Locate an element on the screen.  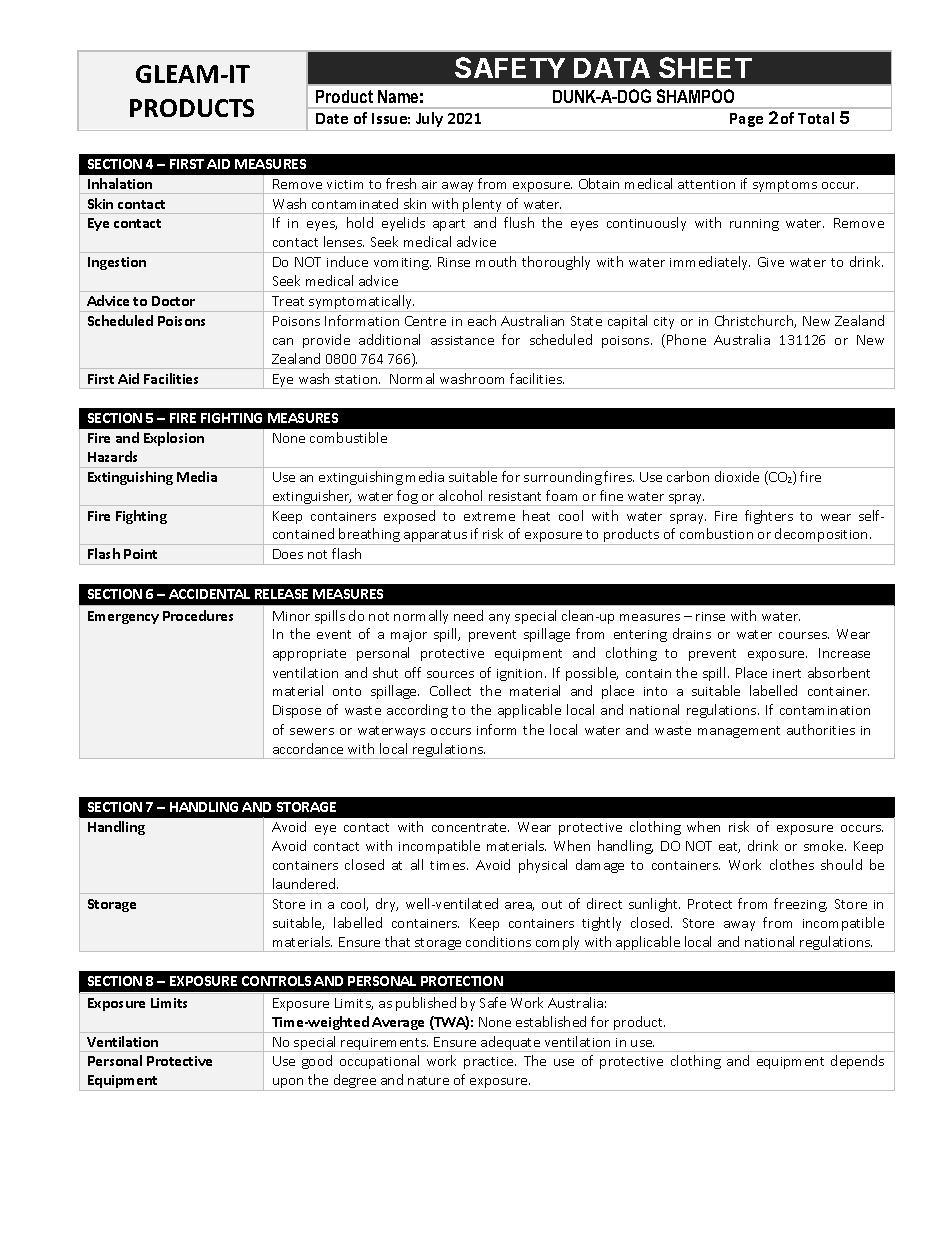
assistance is located at coordinates (462, 340).
